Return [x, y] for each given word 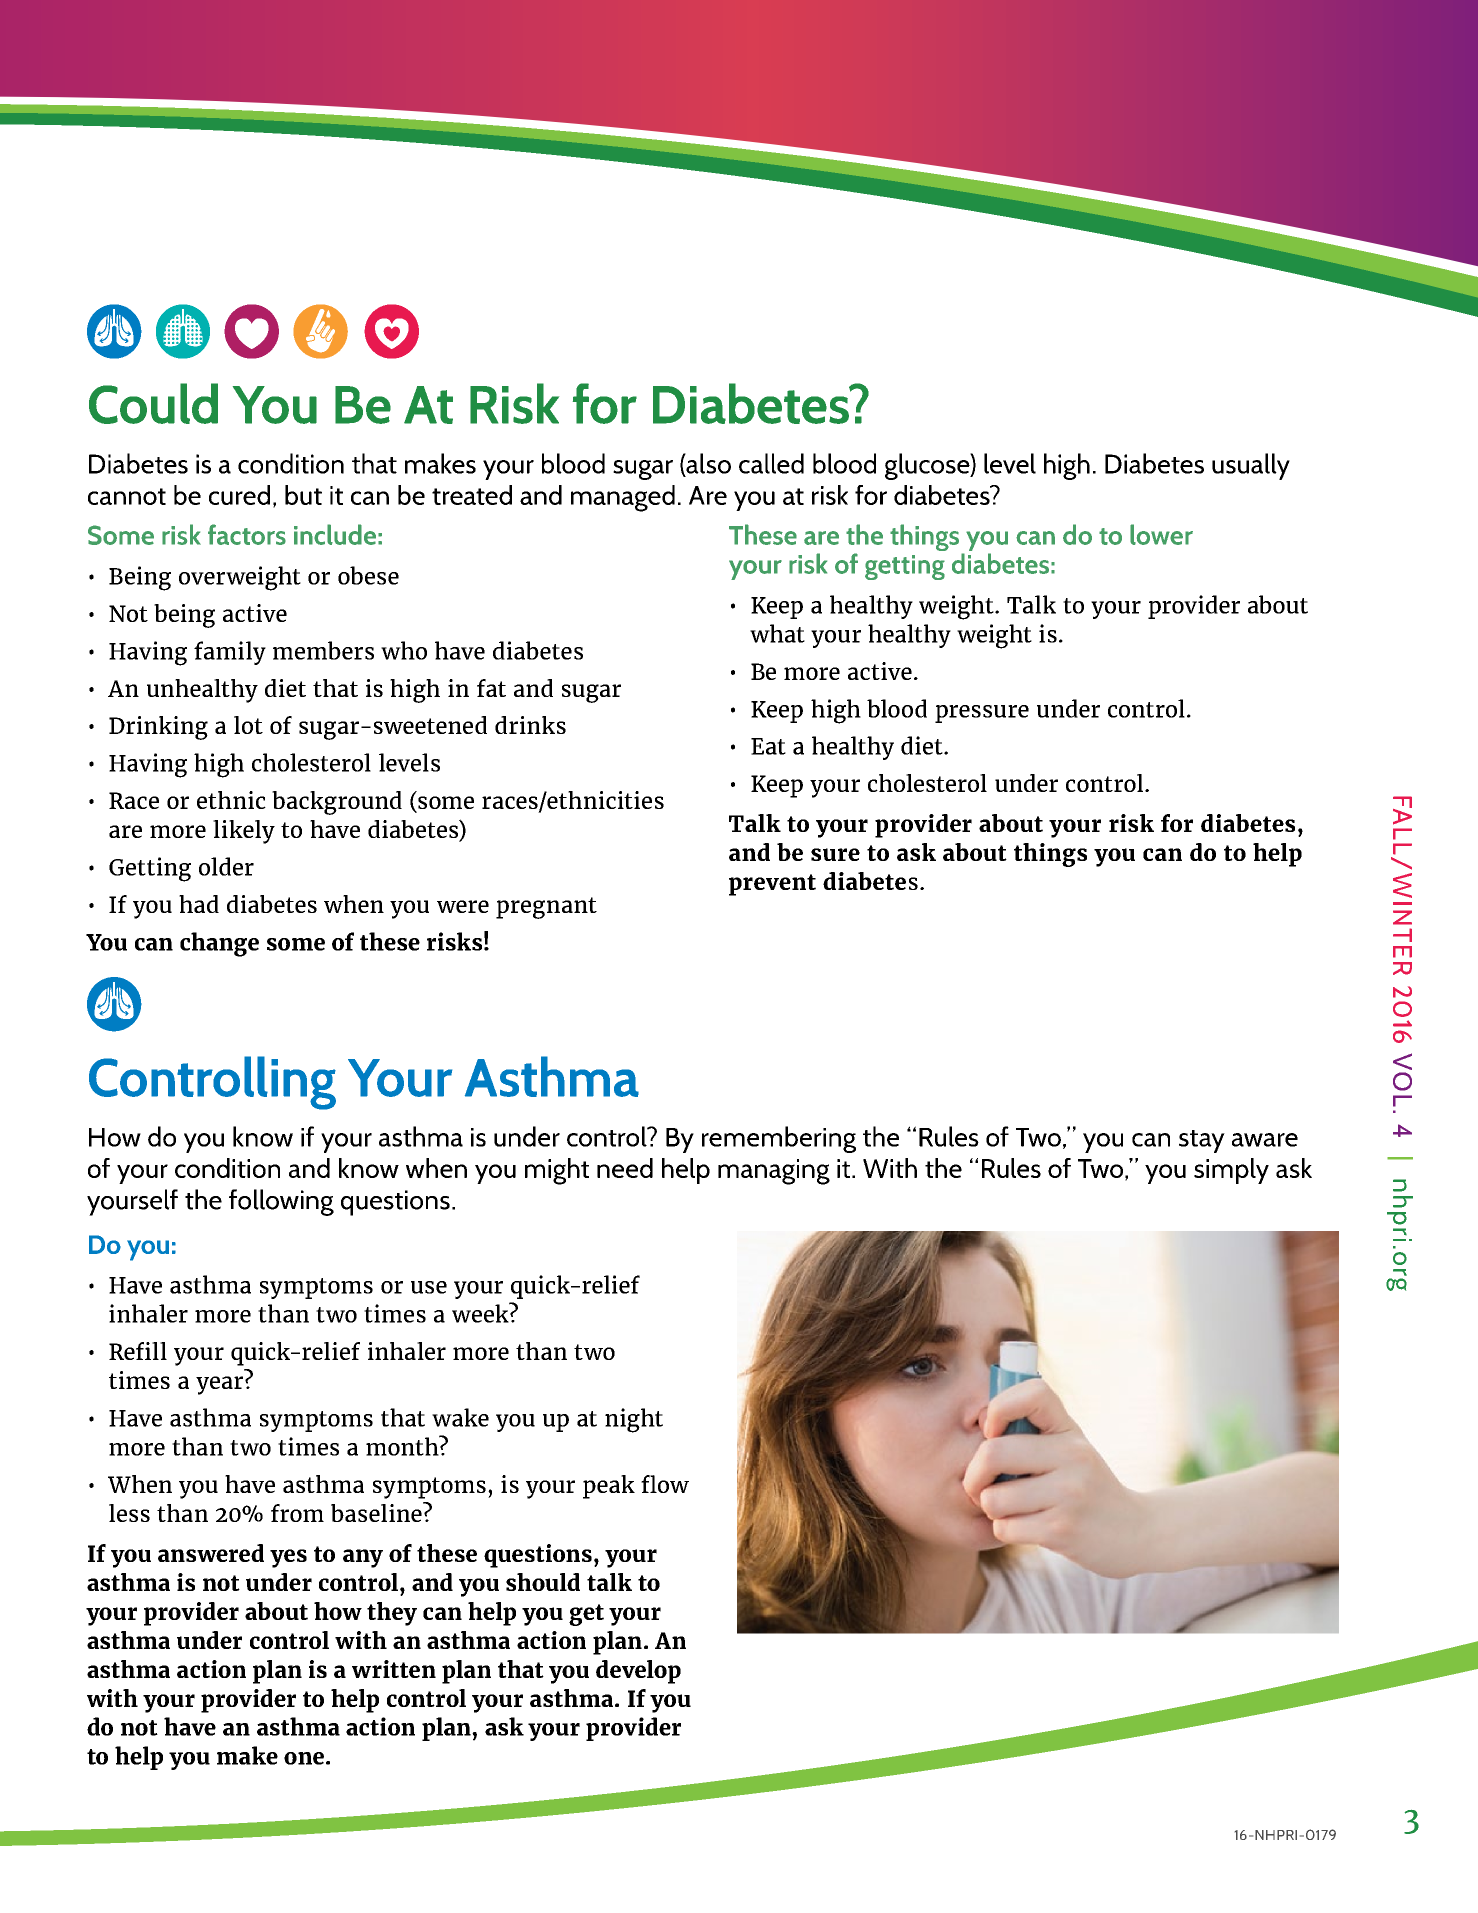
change [219, 944]
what [777, 633]
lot [248, 725]
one [304, 1758]
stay [1202, 1141]
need [625, 1168]
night [634, 1420]
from [297, 1513]
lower [1161, 534]
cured [239, 495]
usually [1251, 466]
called [771, 463]
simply [1231, 1171]
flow [665, 1484]
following [281, 1202]
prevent [772, 885]
